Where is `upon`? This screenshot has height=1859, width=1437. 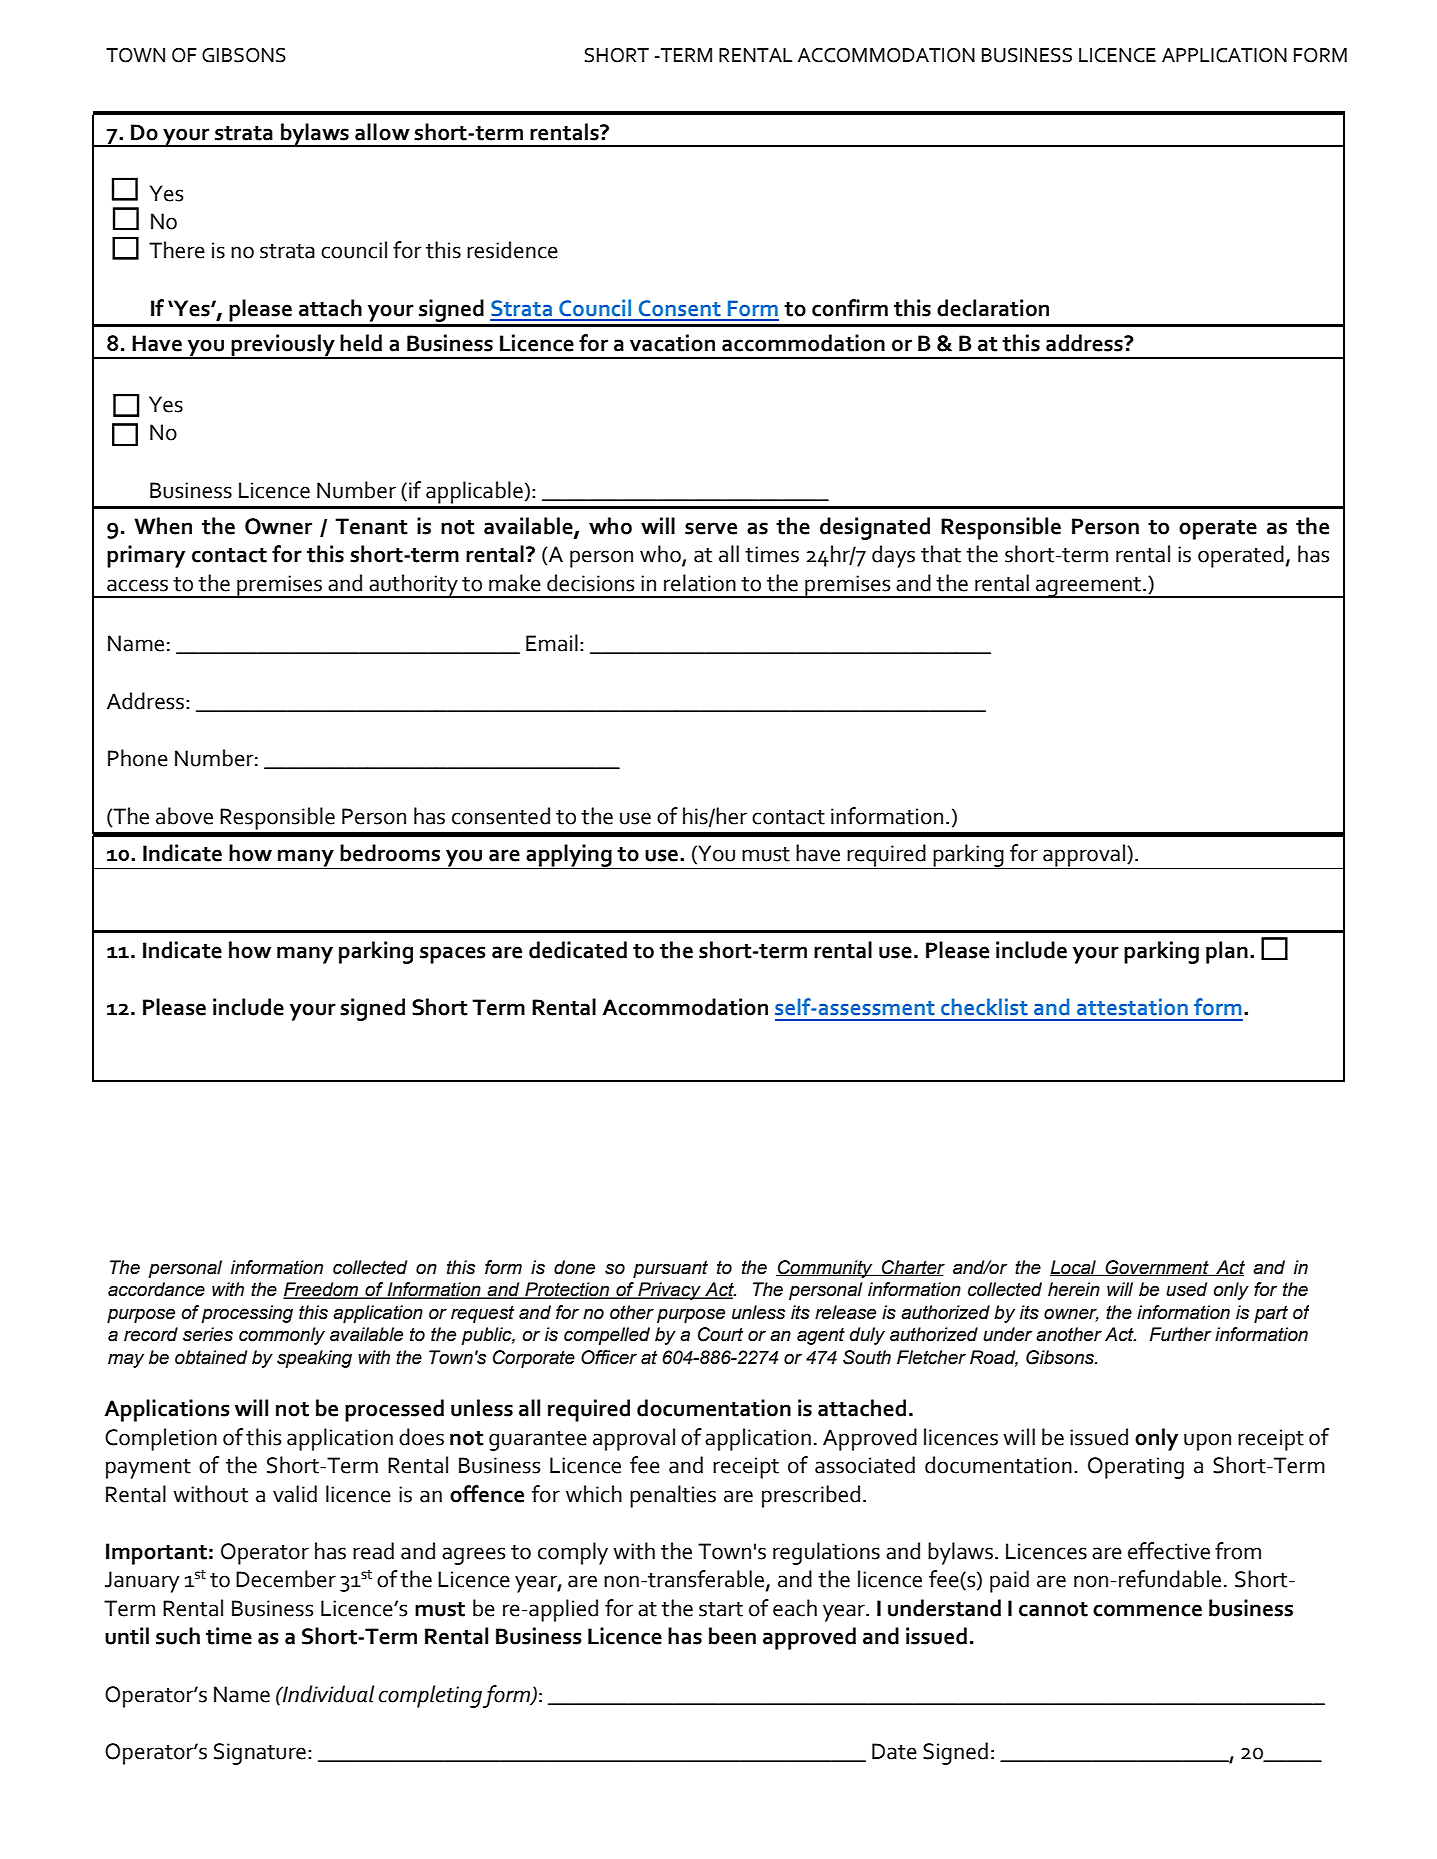
upon is located at coordinates (1207, 1442).
